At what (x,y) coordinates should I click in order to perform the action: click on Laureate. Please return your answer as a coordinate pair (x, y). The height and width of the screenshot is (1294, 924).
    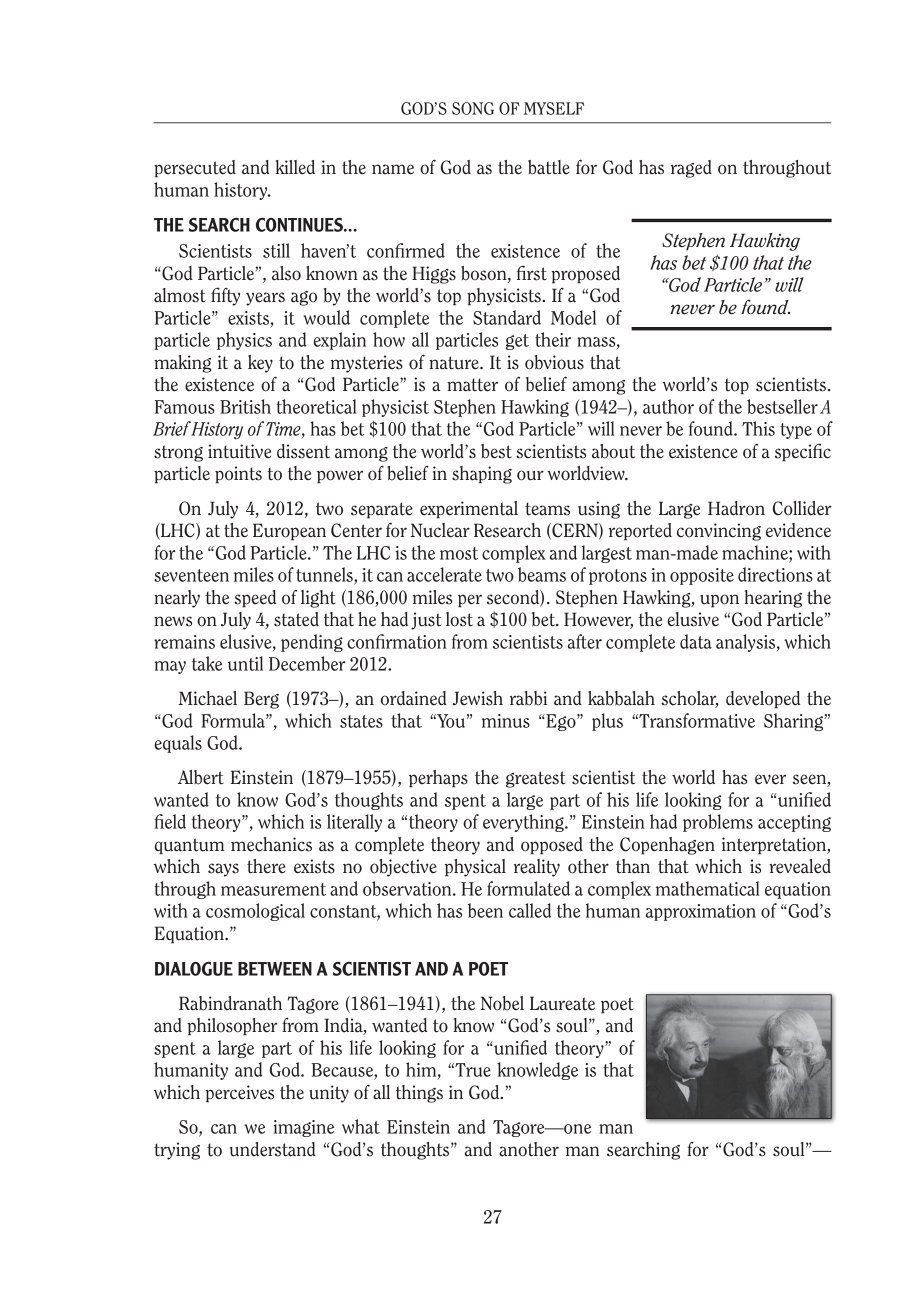
    Looking at the image, I should click on (562, 1003).
